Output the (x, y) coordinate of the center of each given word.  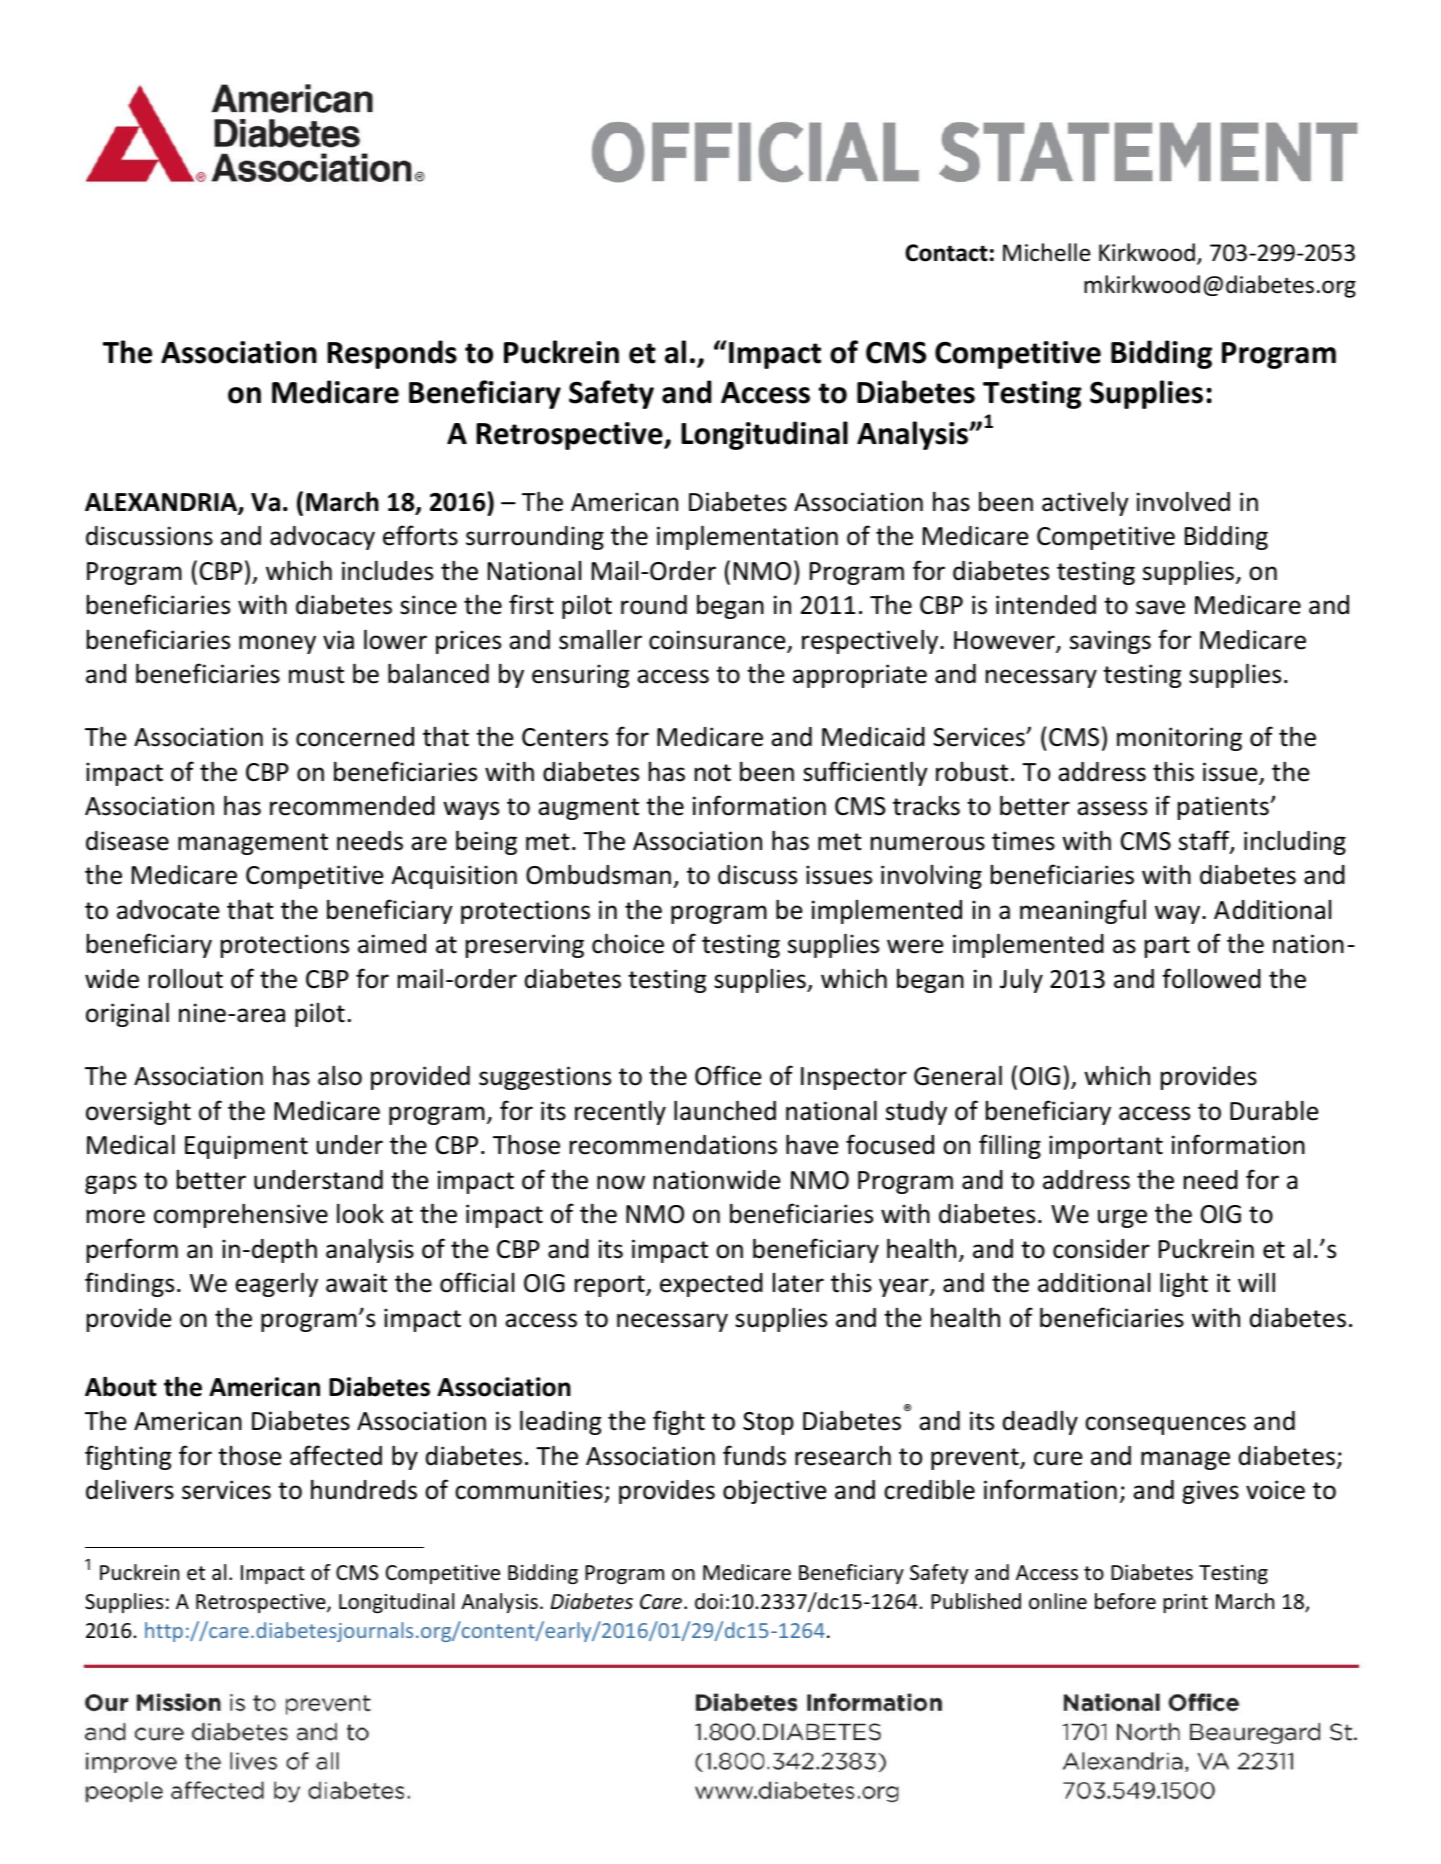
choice (628, 943)
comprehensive (241, 1215)
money (277, 644)
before (1125, 1601)
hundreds (364, 1489)
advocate (168, 910)
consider (1101, 1249)
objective (775, 1491)
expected (711, 1285)
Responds (392, 354)
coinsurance (718, 641)
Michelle (1046, 252)
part (1167, 947)
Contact (946, 253)
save (1160, 607)
